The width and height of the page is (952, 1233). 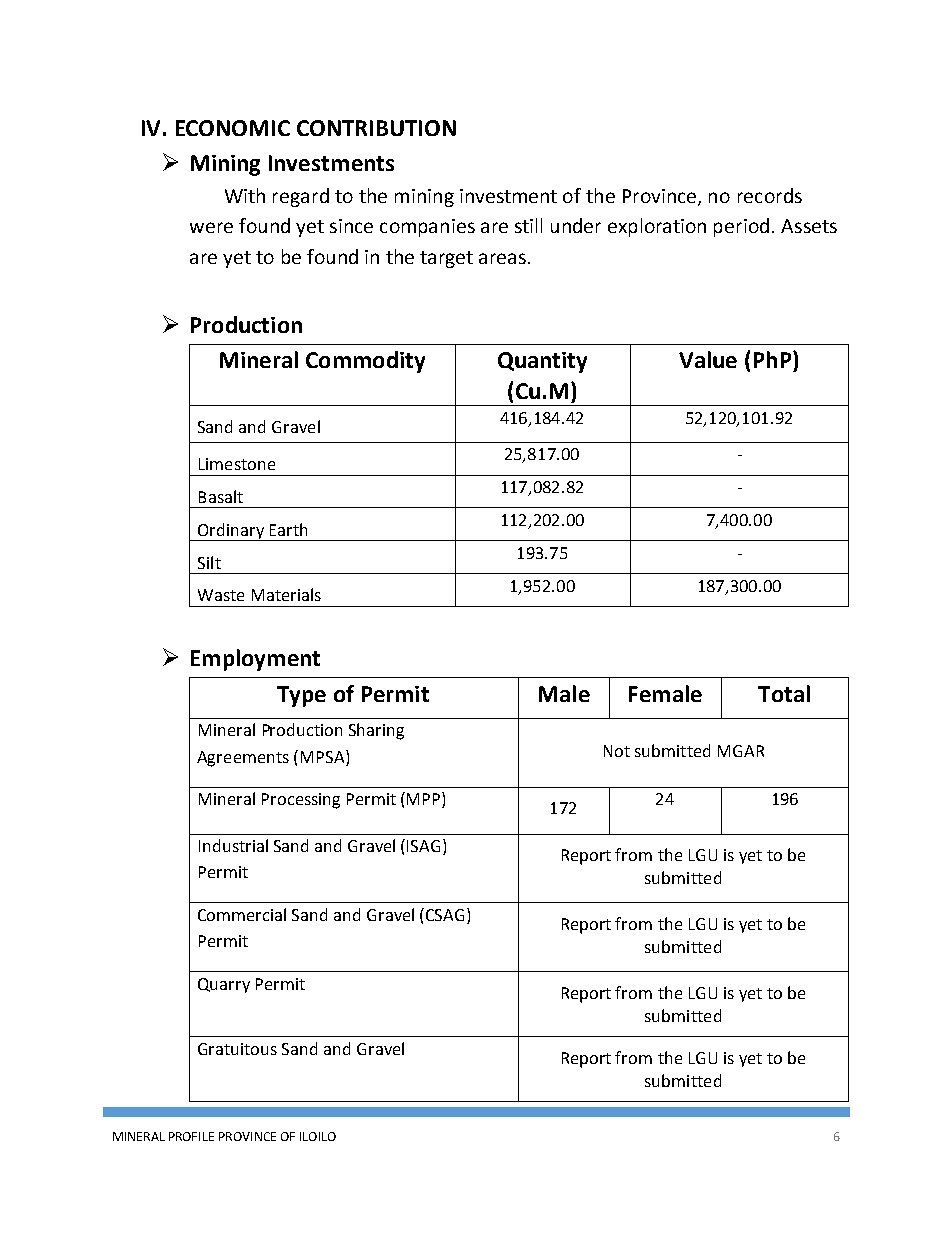 I want to click on Quantity, so click(x=542, y=362).
